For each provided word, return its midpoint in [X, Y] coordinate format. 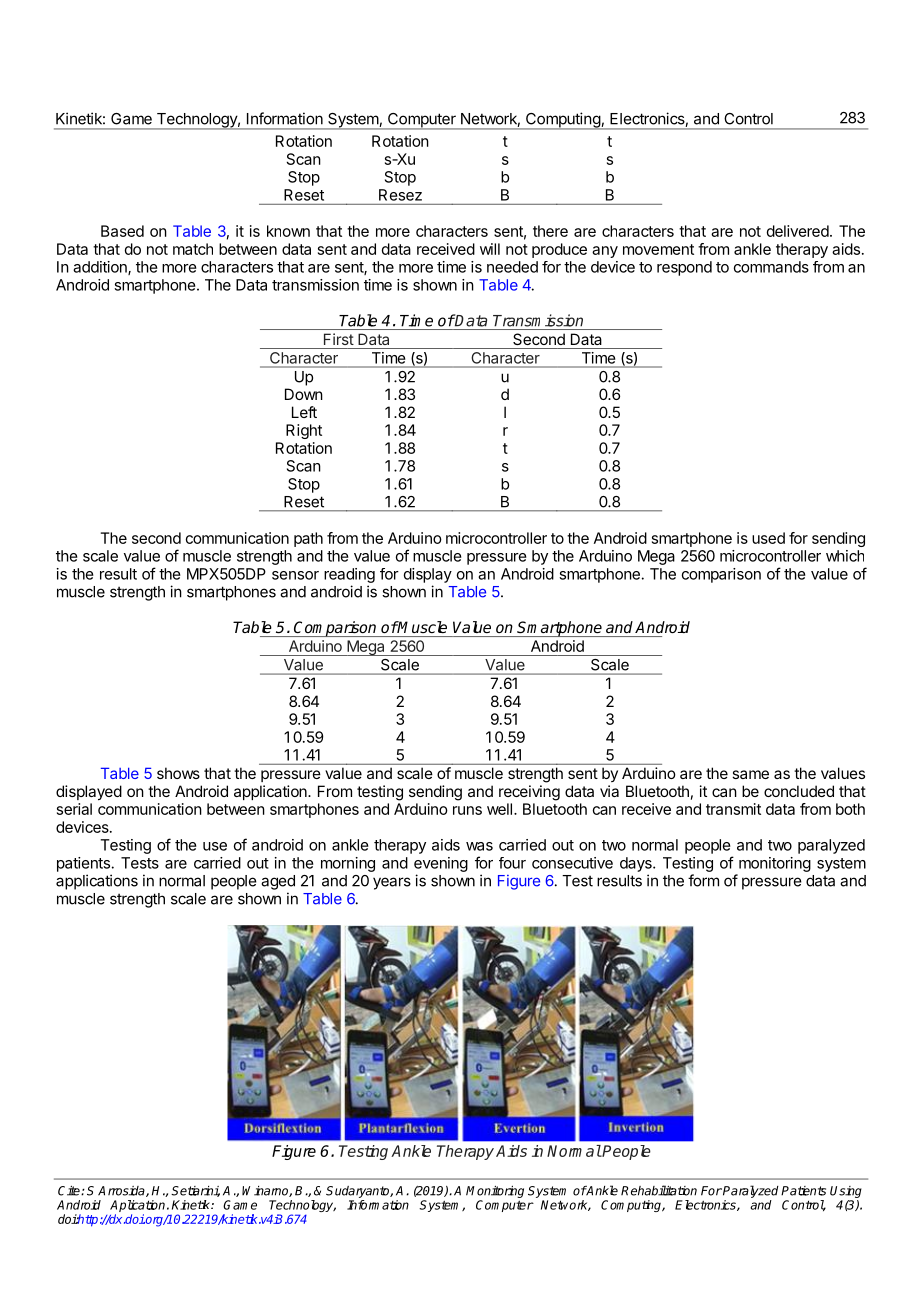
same [750, 774]
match [193, 249]
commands [771, 267]
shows [178, 773]
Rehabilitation [659, 1190]
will [490, 249]
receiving [529, 793]
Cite [70, 1191]
